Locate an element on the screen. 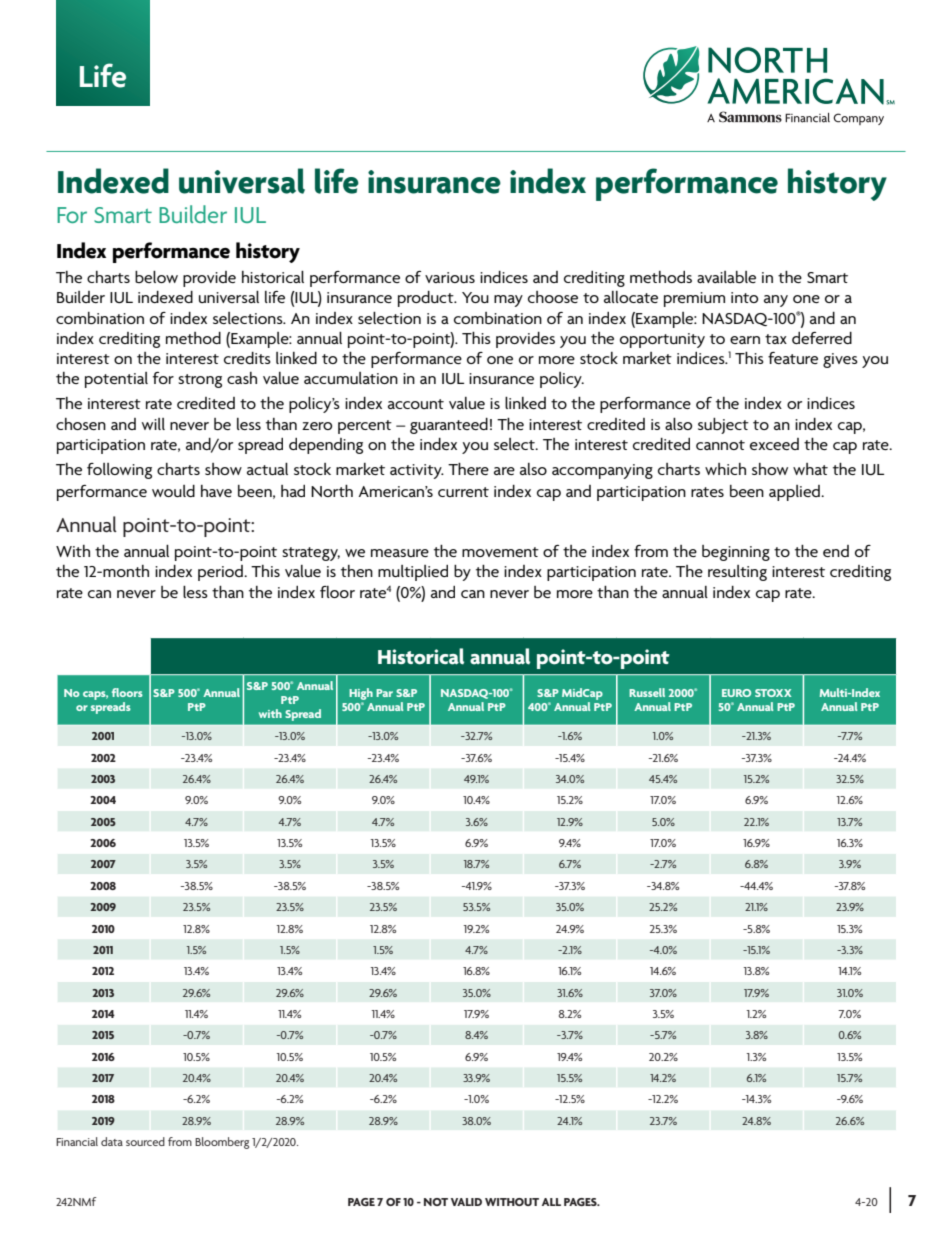 The image size is (952, 1233). Russell is located at coordinates (647, 692).
